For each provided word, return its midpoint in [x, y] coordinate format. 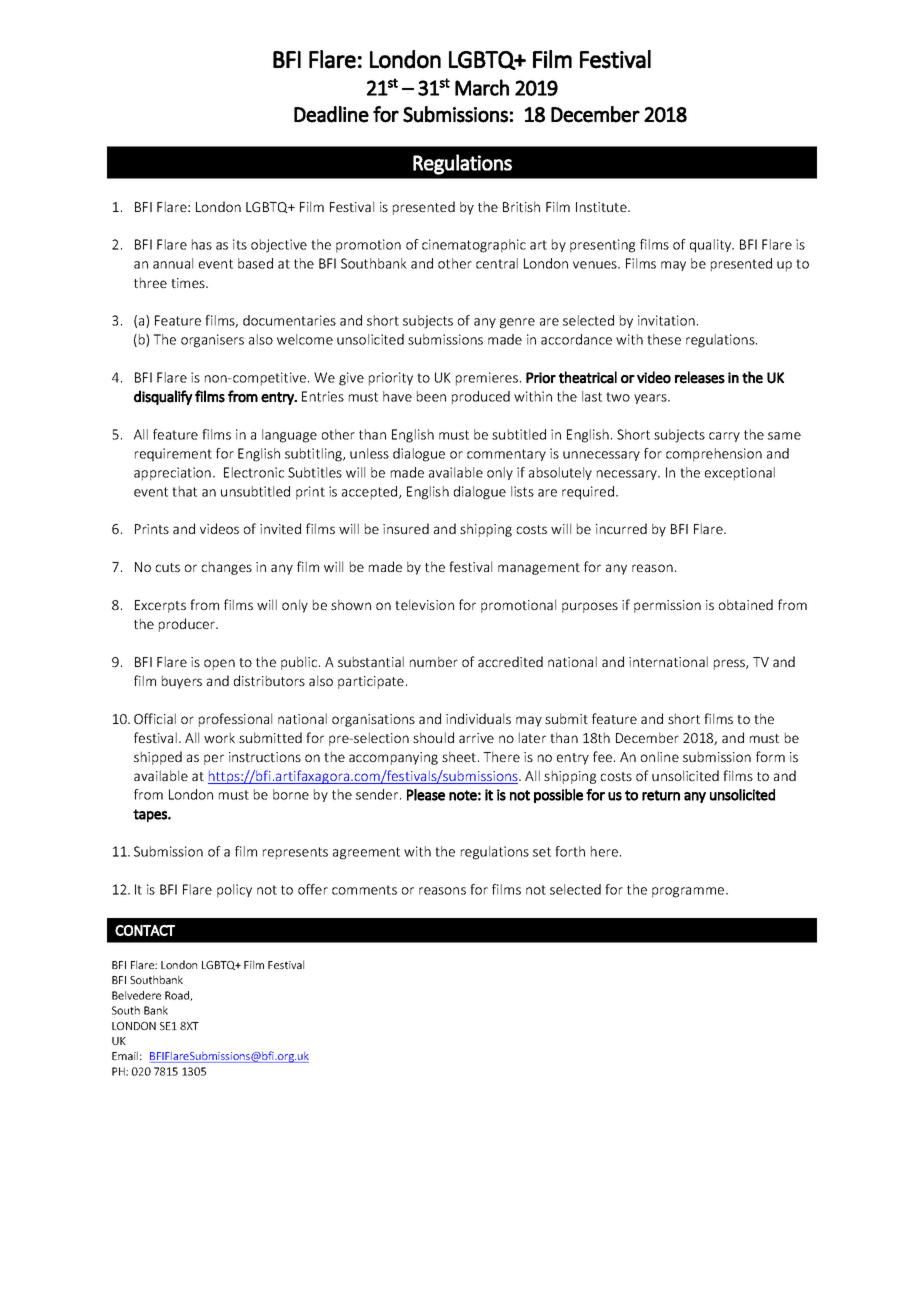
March [482, 87]
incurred [621, 528]
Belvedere [136, 995]
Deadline [331, 114]
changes [227, 568]
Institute [602, 207]
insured [406, 528]
